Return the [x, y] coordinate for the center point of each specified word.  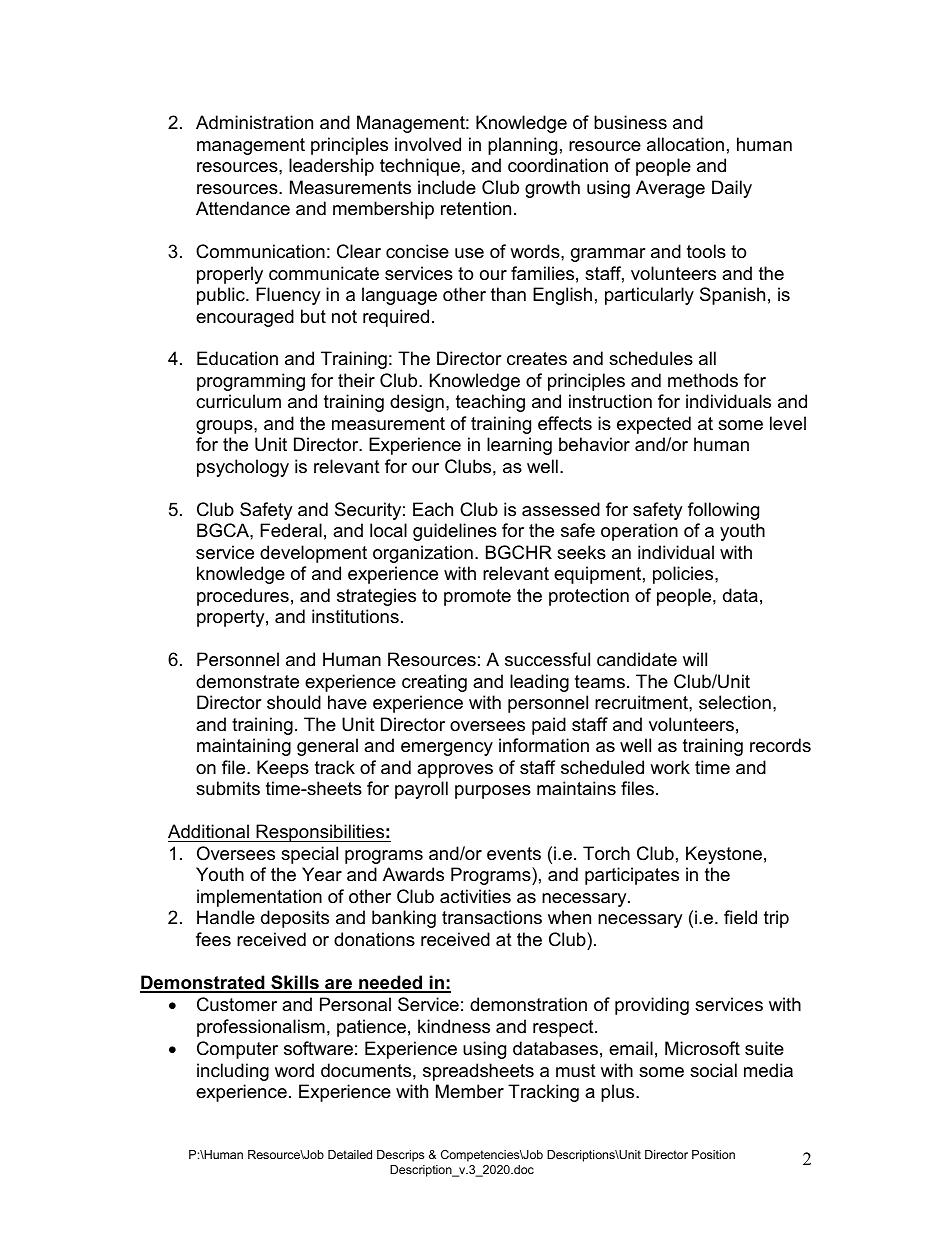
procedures [243, 597]
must [576, 1070]
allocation [685, 144]
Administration [254, 122]
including [233, 1072]
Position [713, 1154]
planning [522, 146]
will [695, 659]
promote [477, 597]
